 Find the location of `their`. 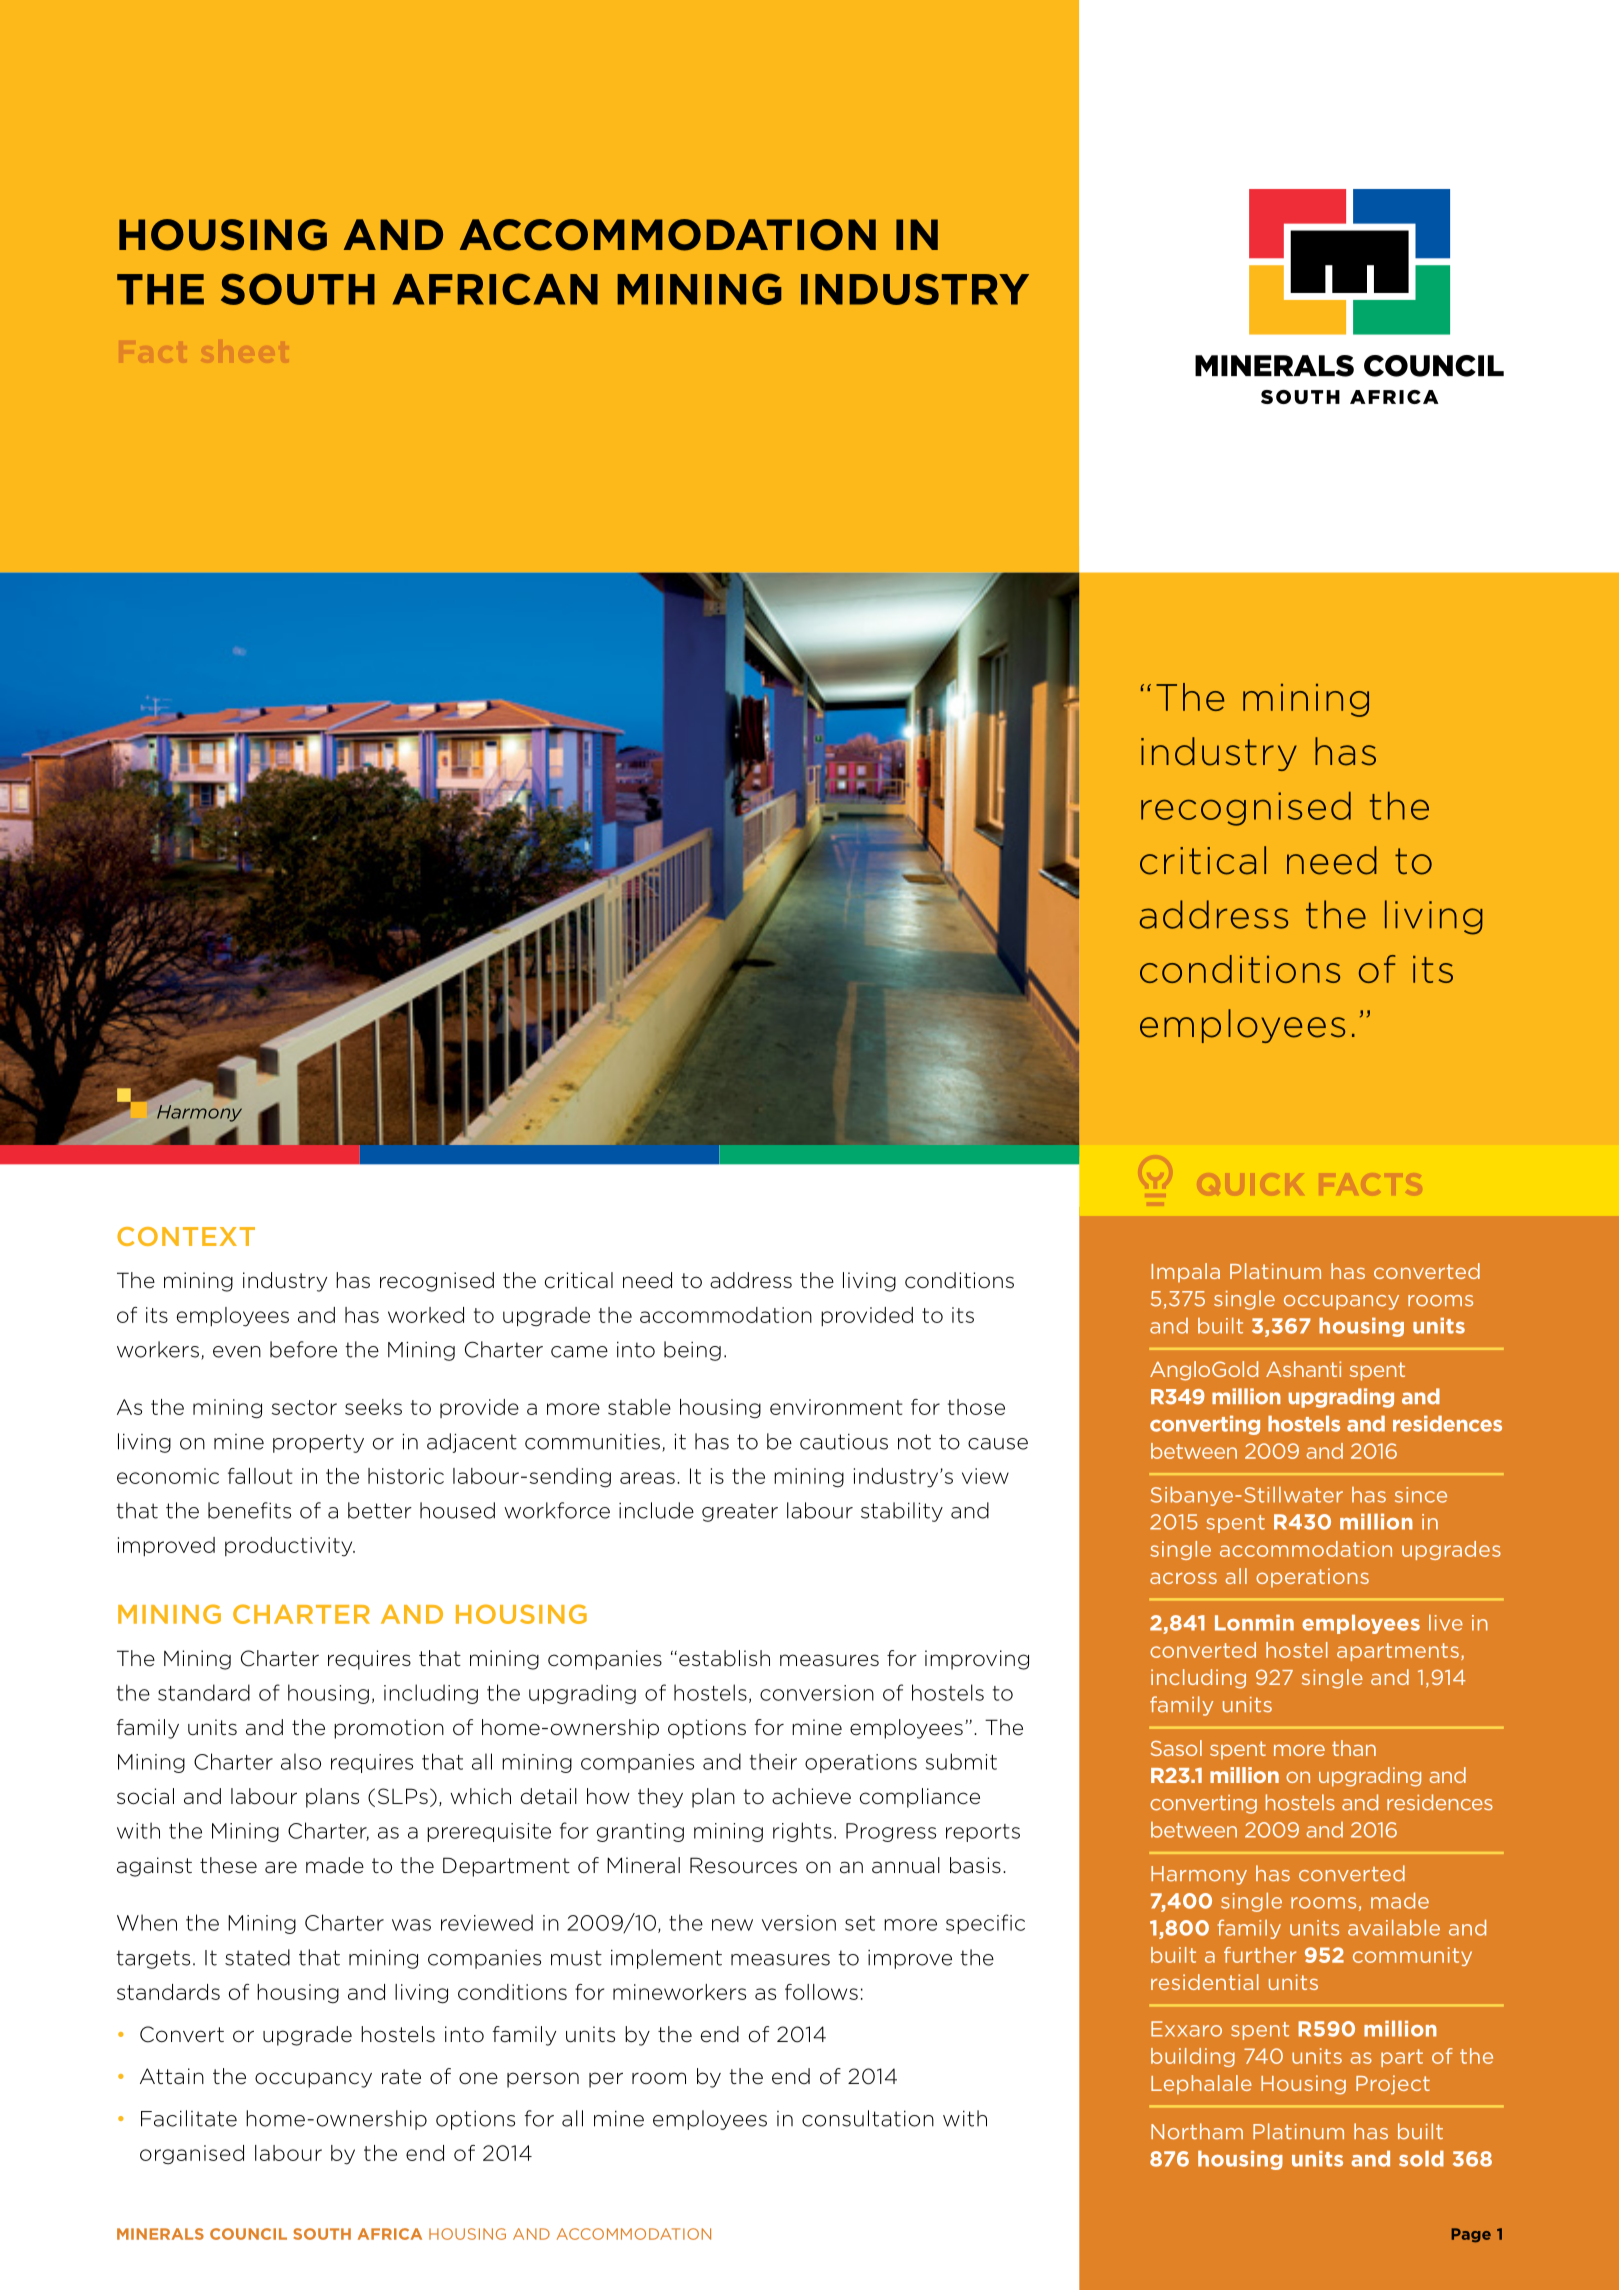

their is located at coordinates (773, 1761).
